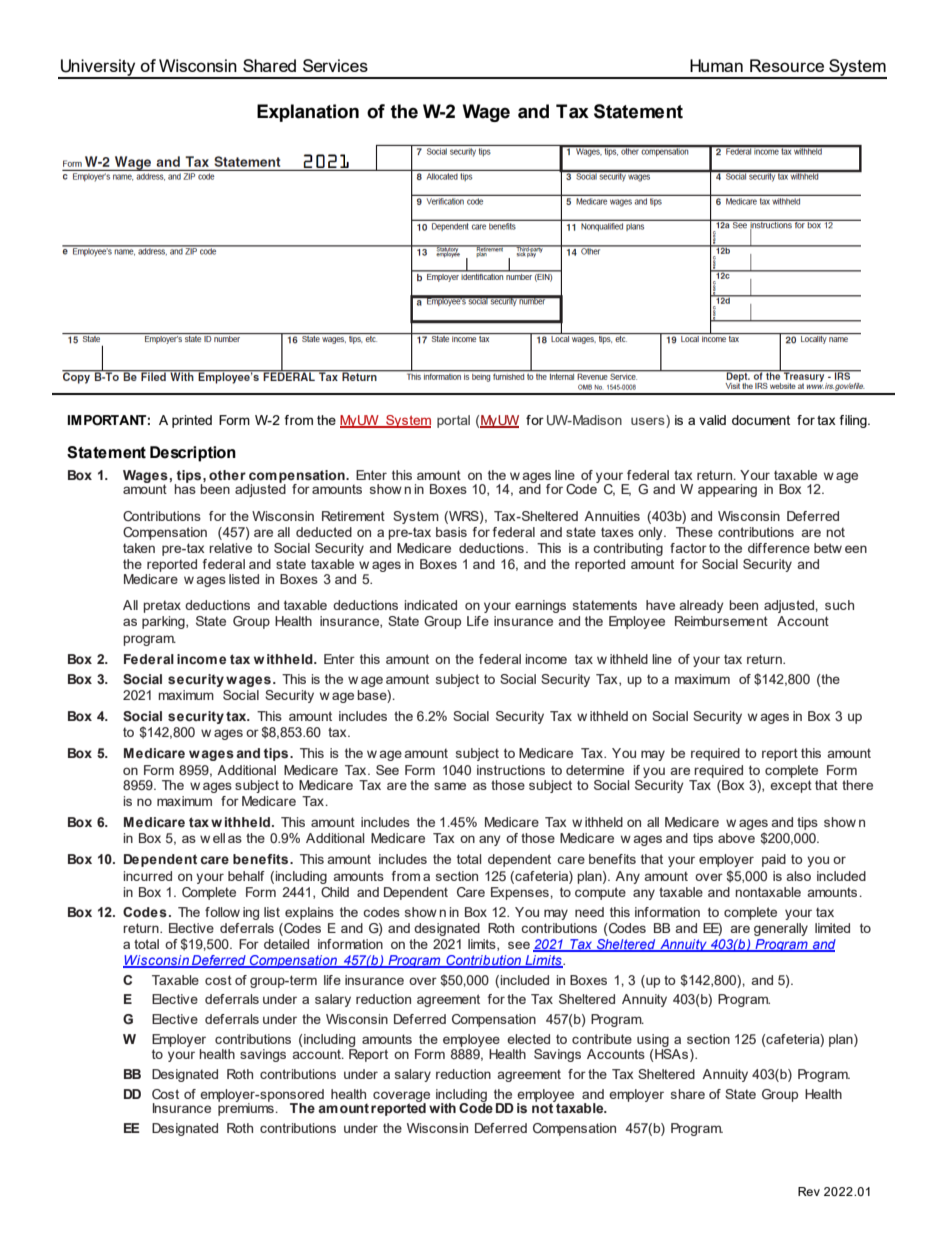 Image resolution: width=952 pixels, height=1233 pixels. I want to click on parking, so click(164, 622).
